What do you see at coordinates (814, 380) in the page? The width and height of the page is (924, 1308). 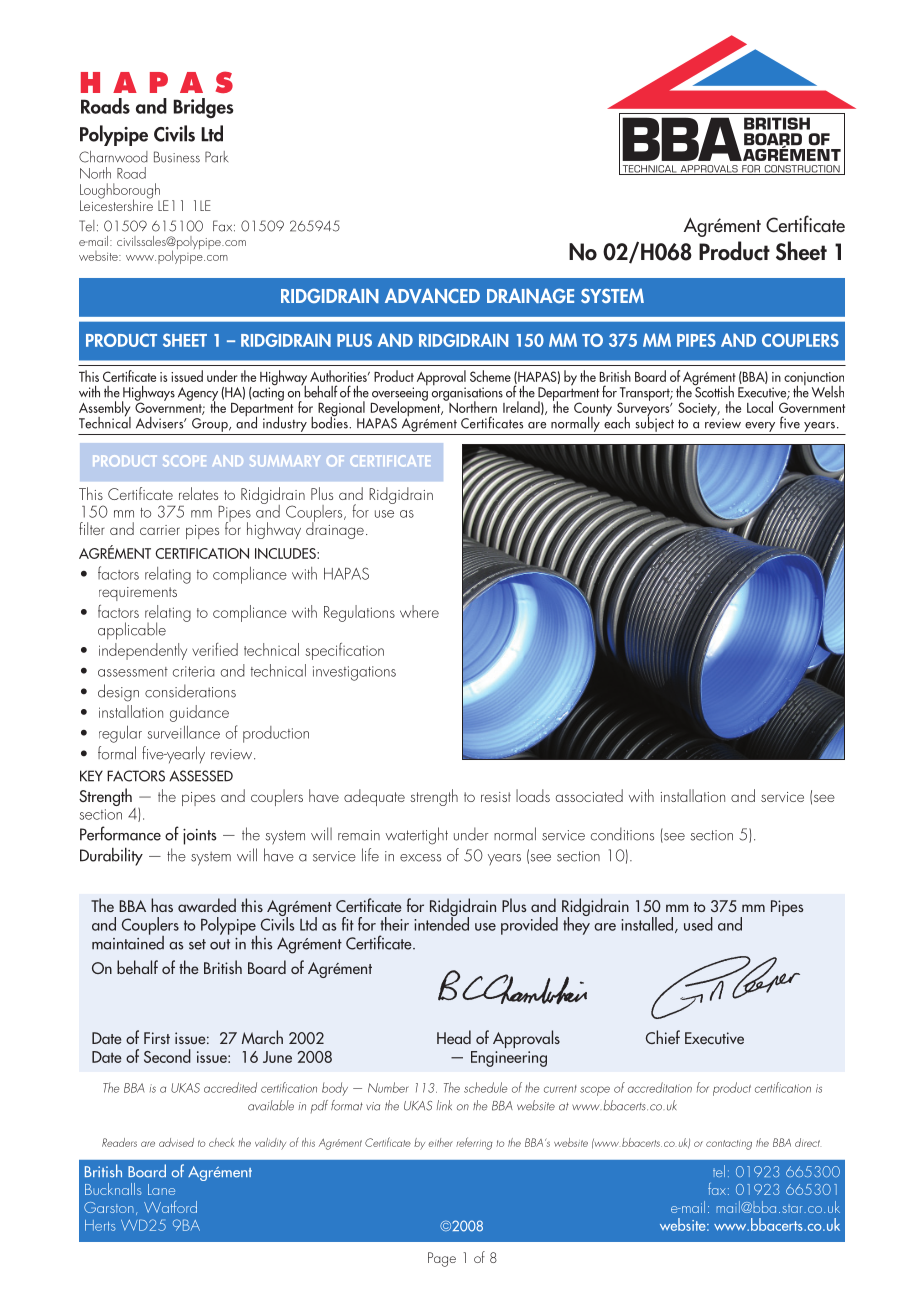 I see `conjunction` at bounding box center [814, 380].
